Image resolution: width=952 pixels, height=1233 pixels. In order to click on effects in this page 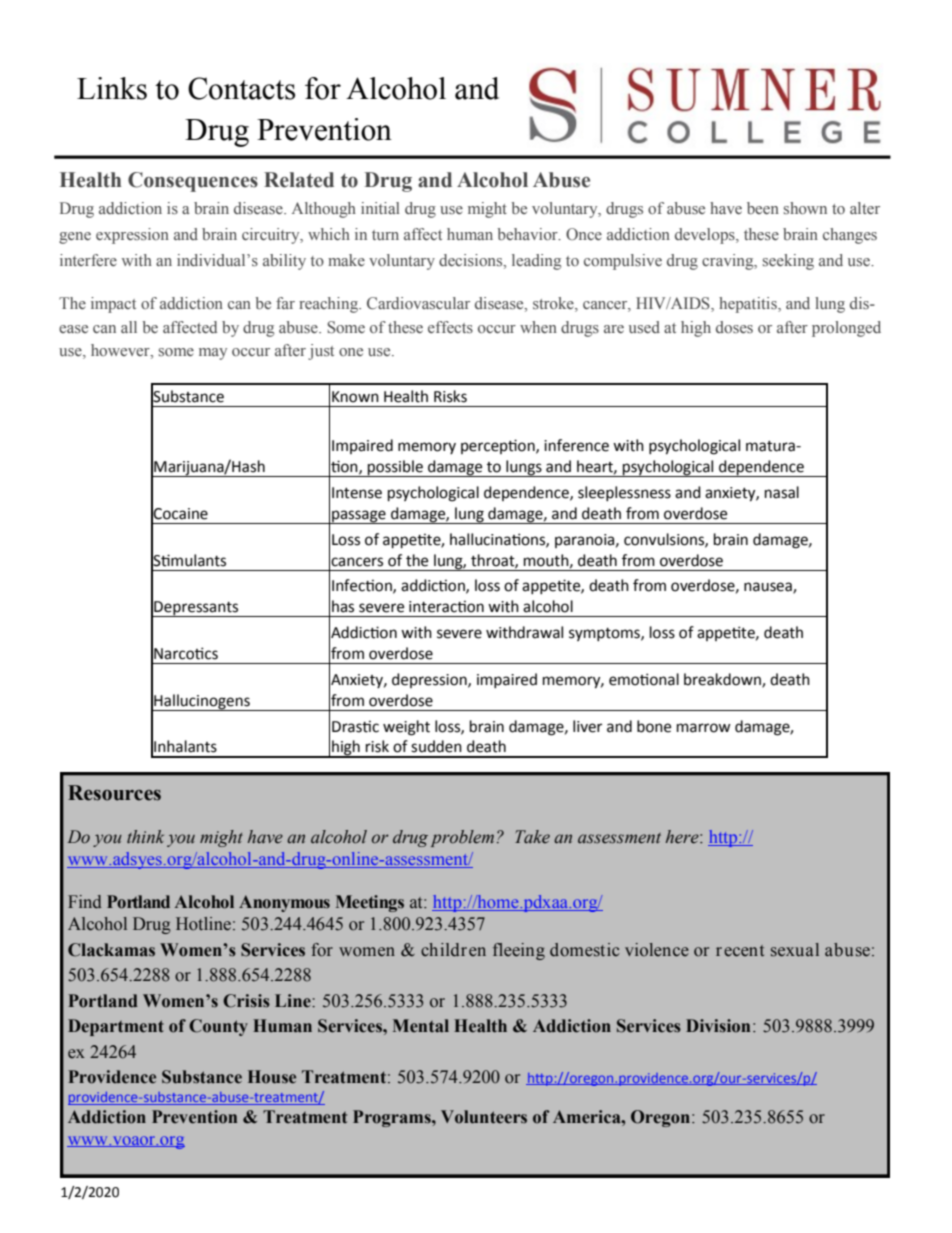, I will do `click(450, 327)`.
